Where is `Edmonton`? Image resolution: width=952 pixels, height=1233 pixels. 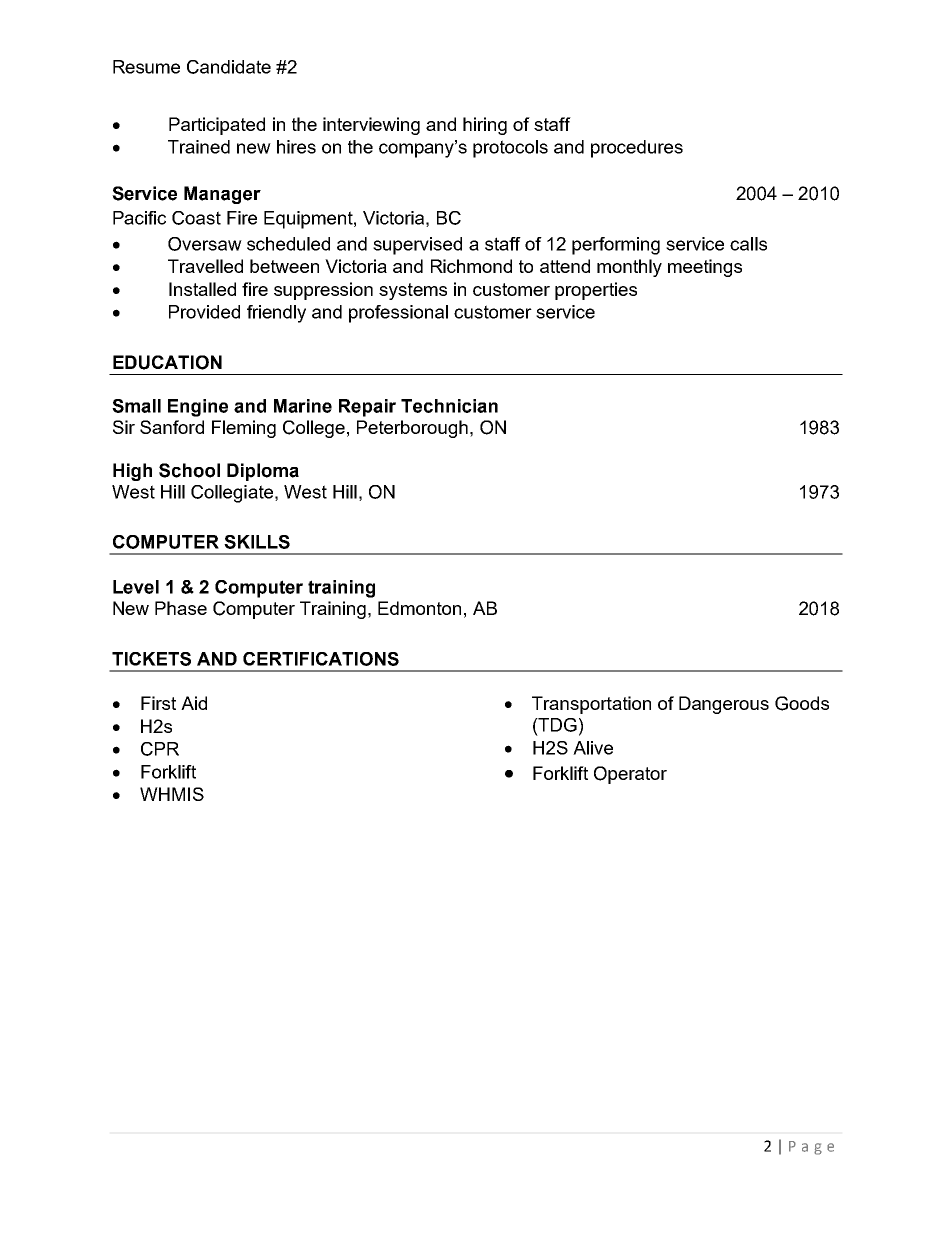
Edmonton is located at coordinates (419, 608).
